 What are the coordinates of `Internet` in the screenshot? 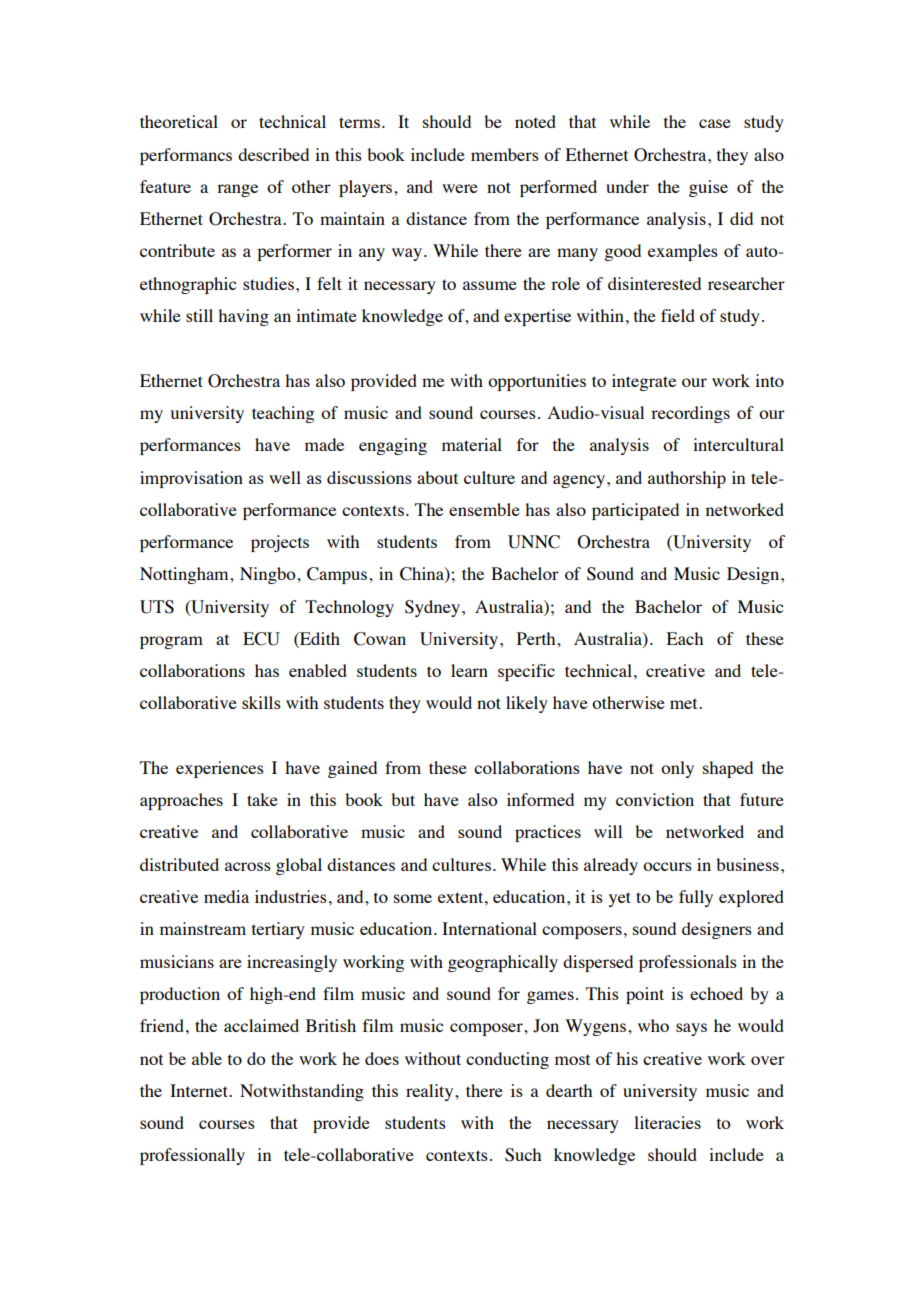 It's located at (200, 1090).
